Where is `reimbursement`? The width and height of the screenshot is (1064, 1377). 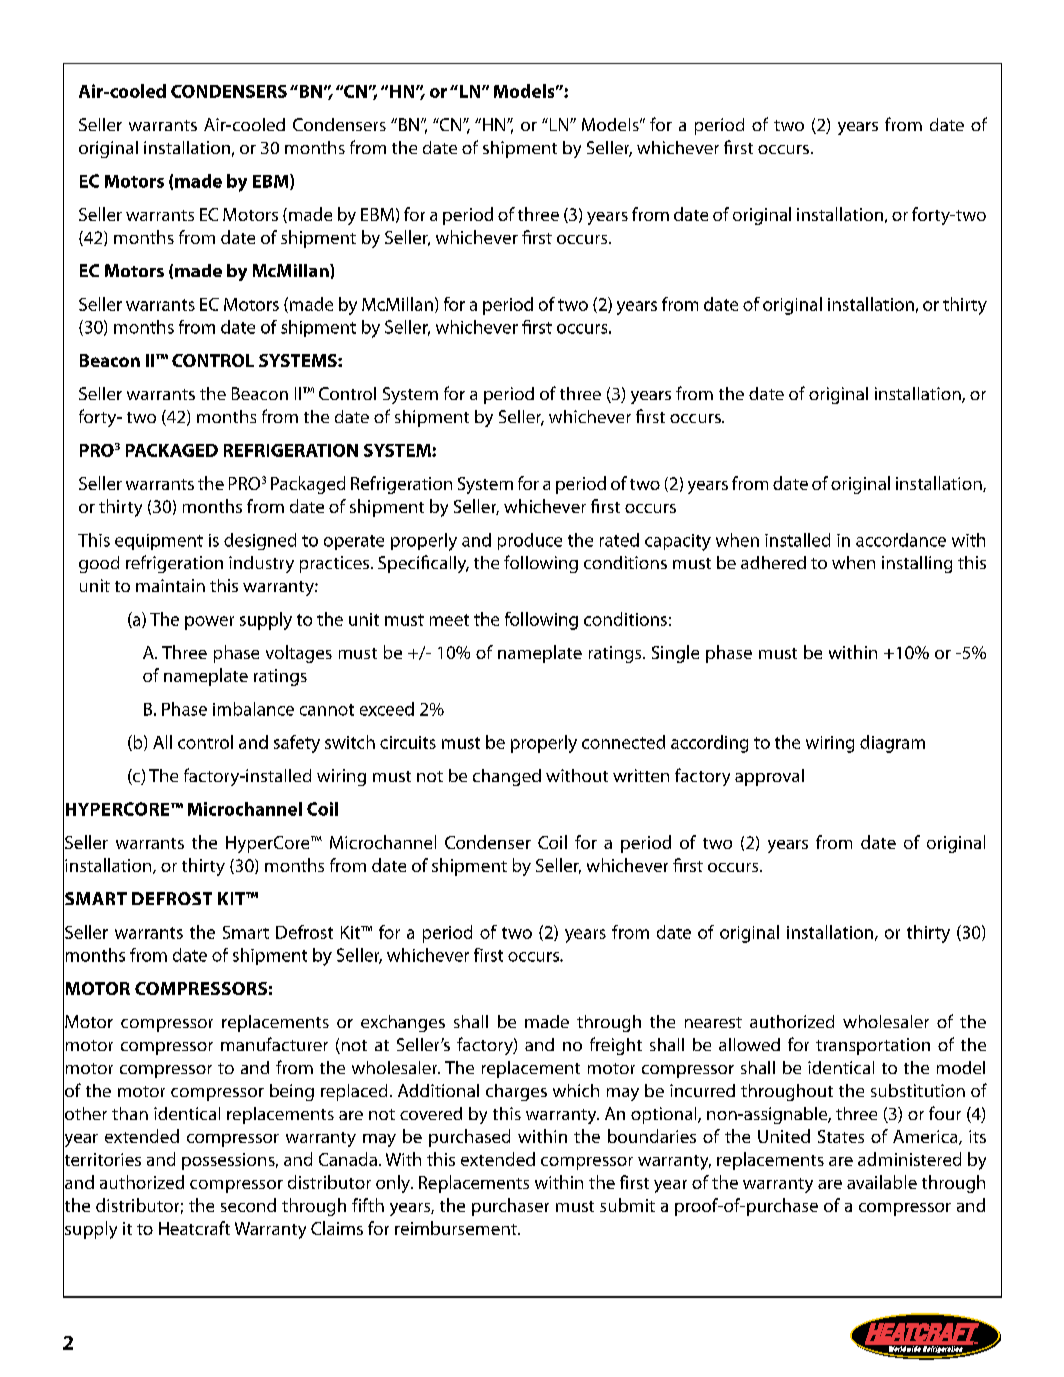 reimbursement is located at coordinates (457, 1228).
